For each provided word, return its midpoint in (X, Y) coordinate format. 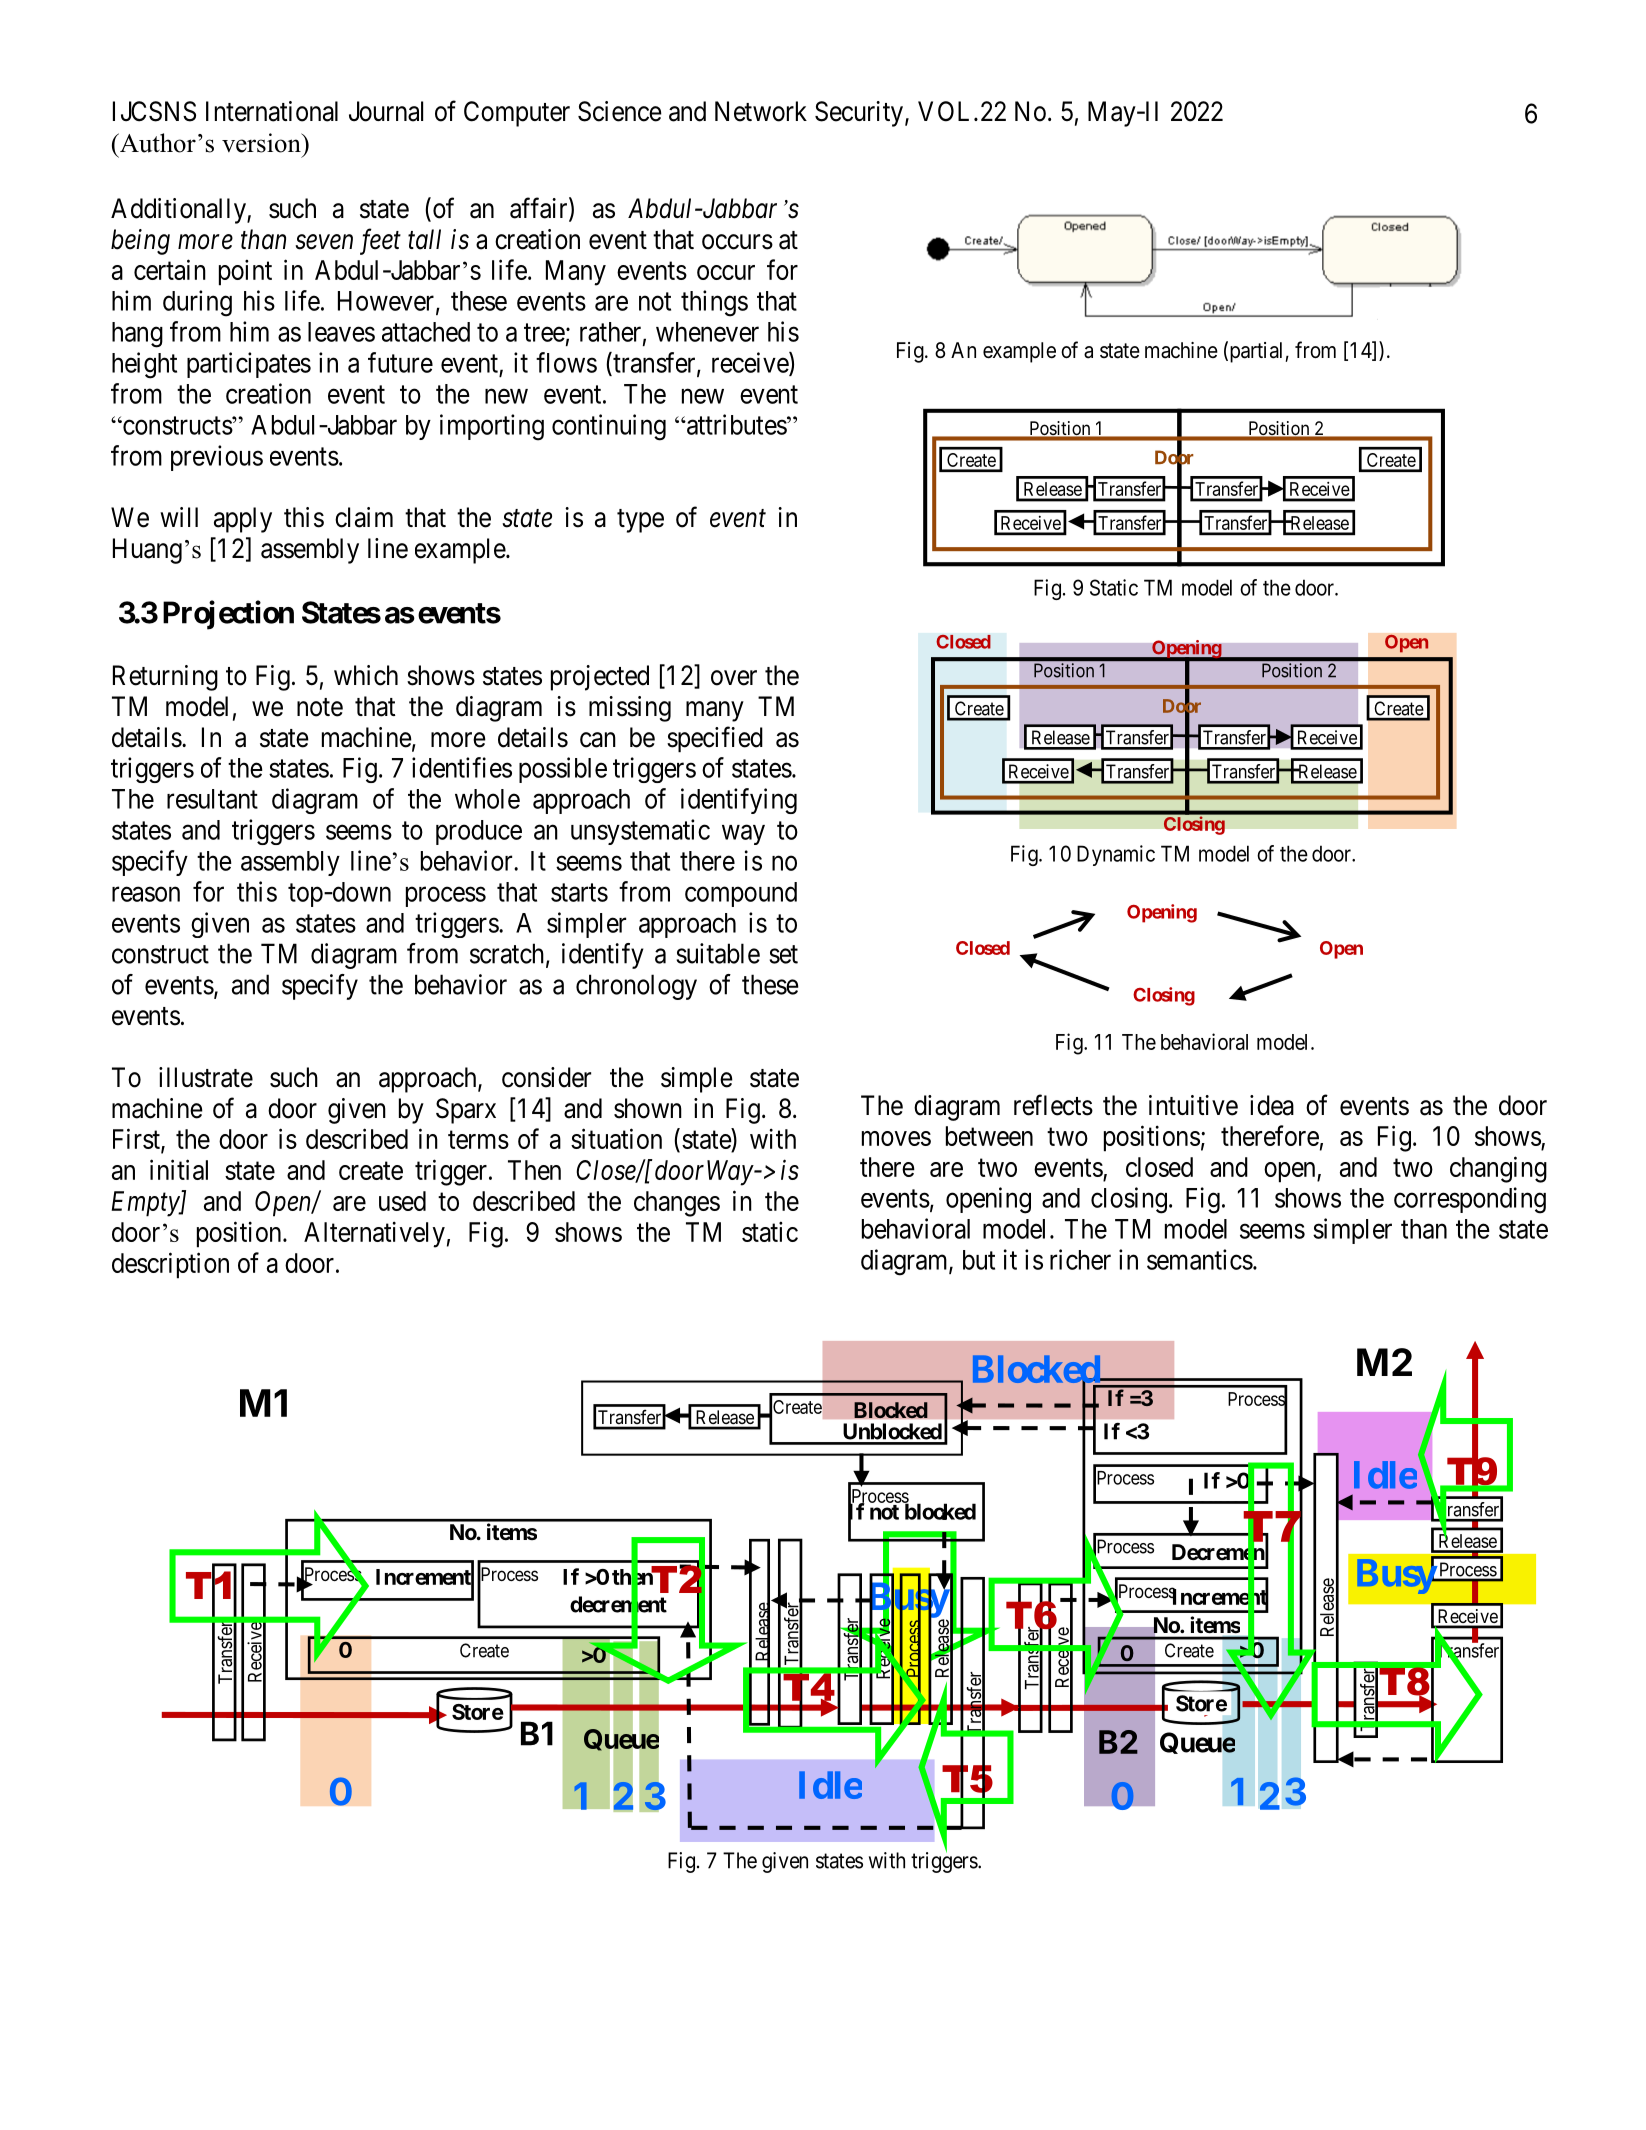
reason (146, 894)
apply (243, 520)
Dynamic (1116, 855)
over (734, 678)
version (262, 143)
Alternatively (374, 1234)
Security (860, 114)
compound (741, 894)
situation (616, 1138)
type (640, 521)
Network (761, 111)
